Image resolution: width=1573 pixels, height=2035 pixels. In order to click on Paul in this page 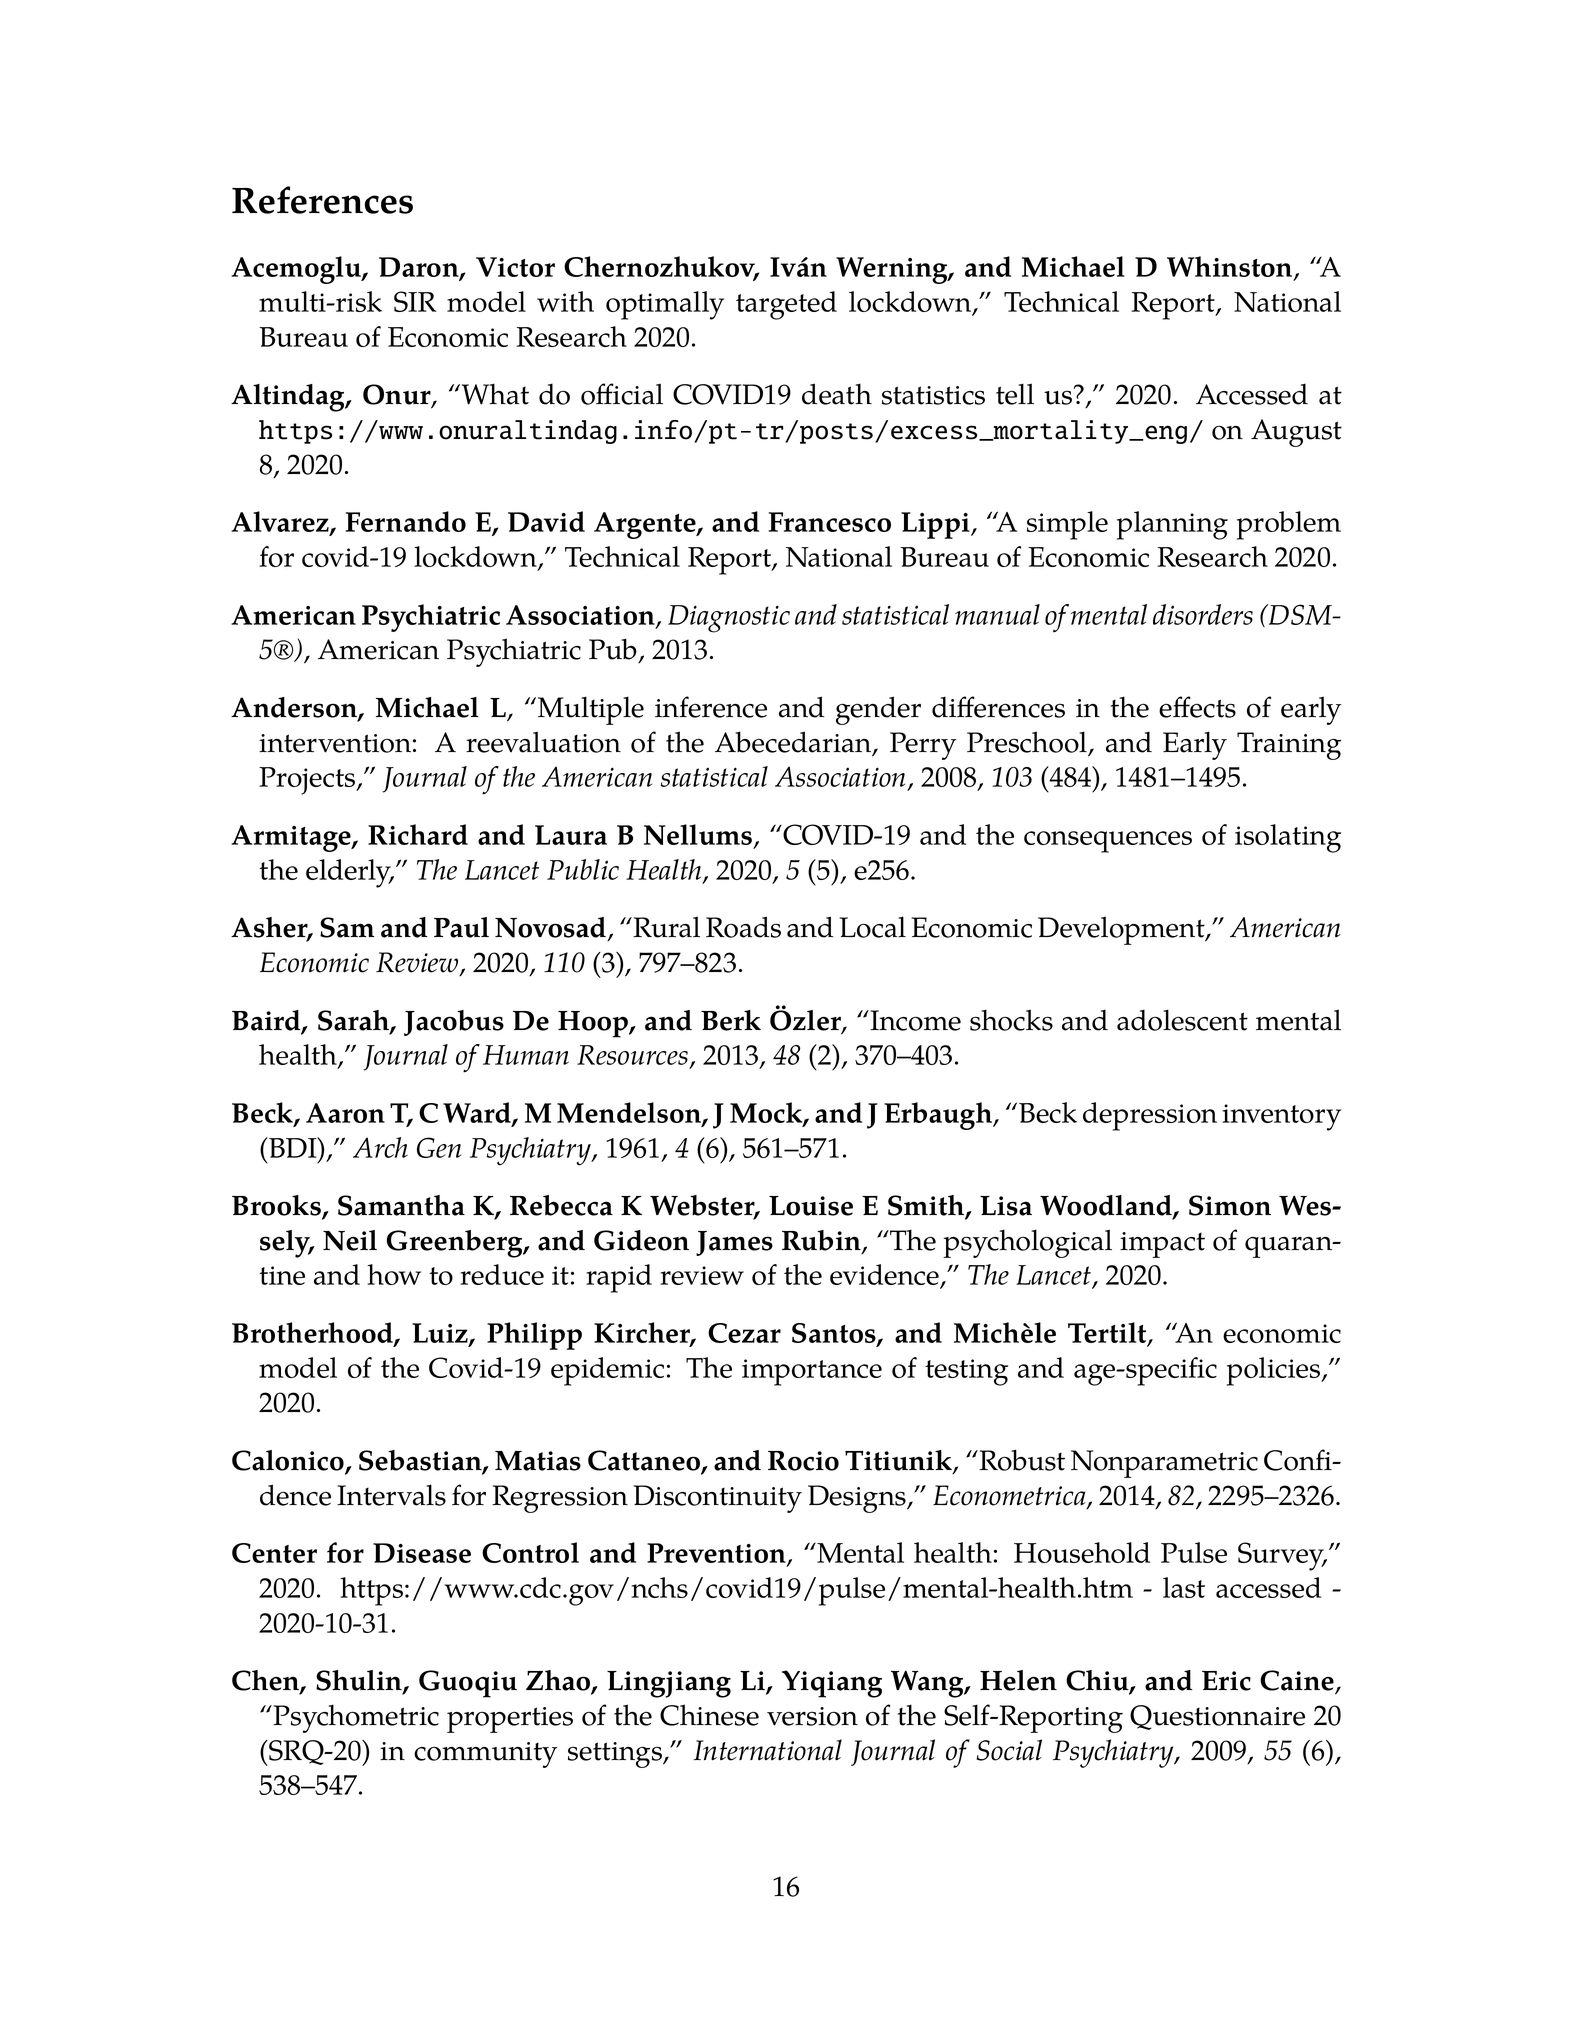, I will do `click(461, 927)`.
